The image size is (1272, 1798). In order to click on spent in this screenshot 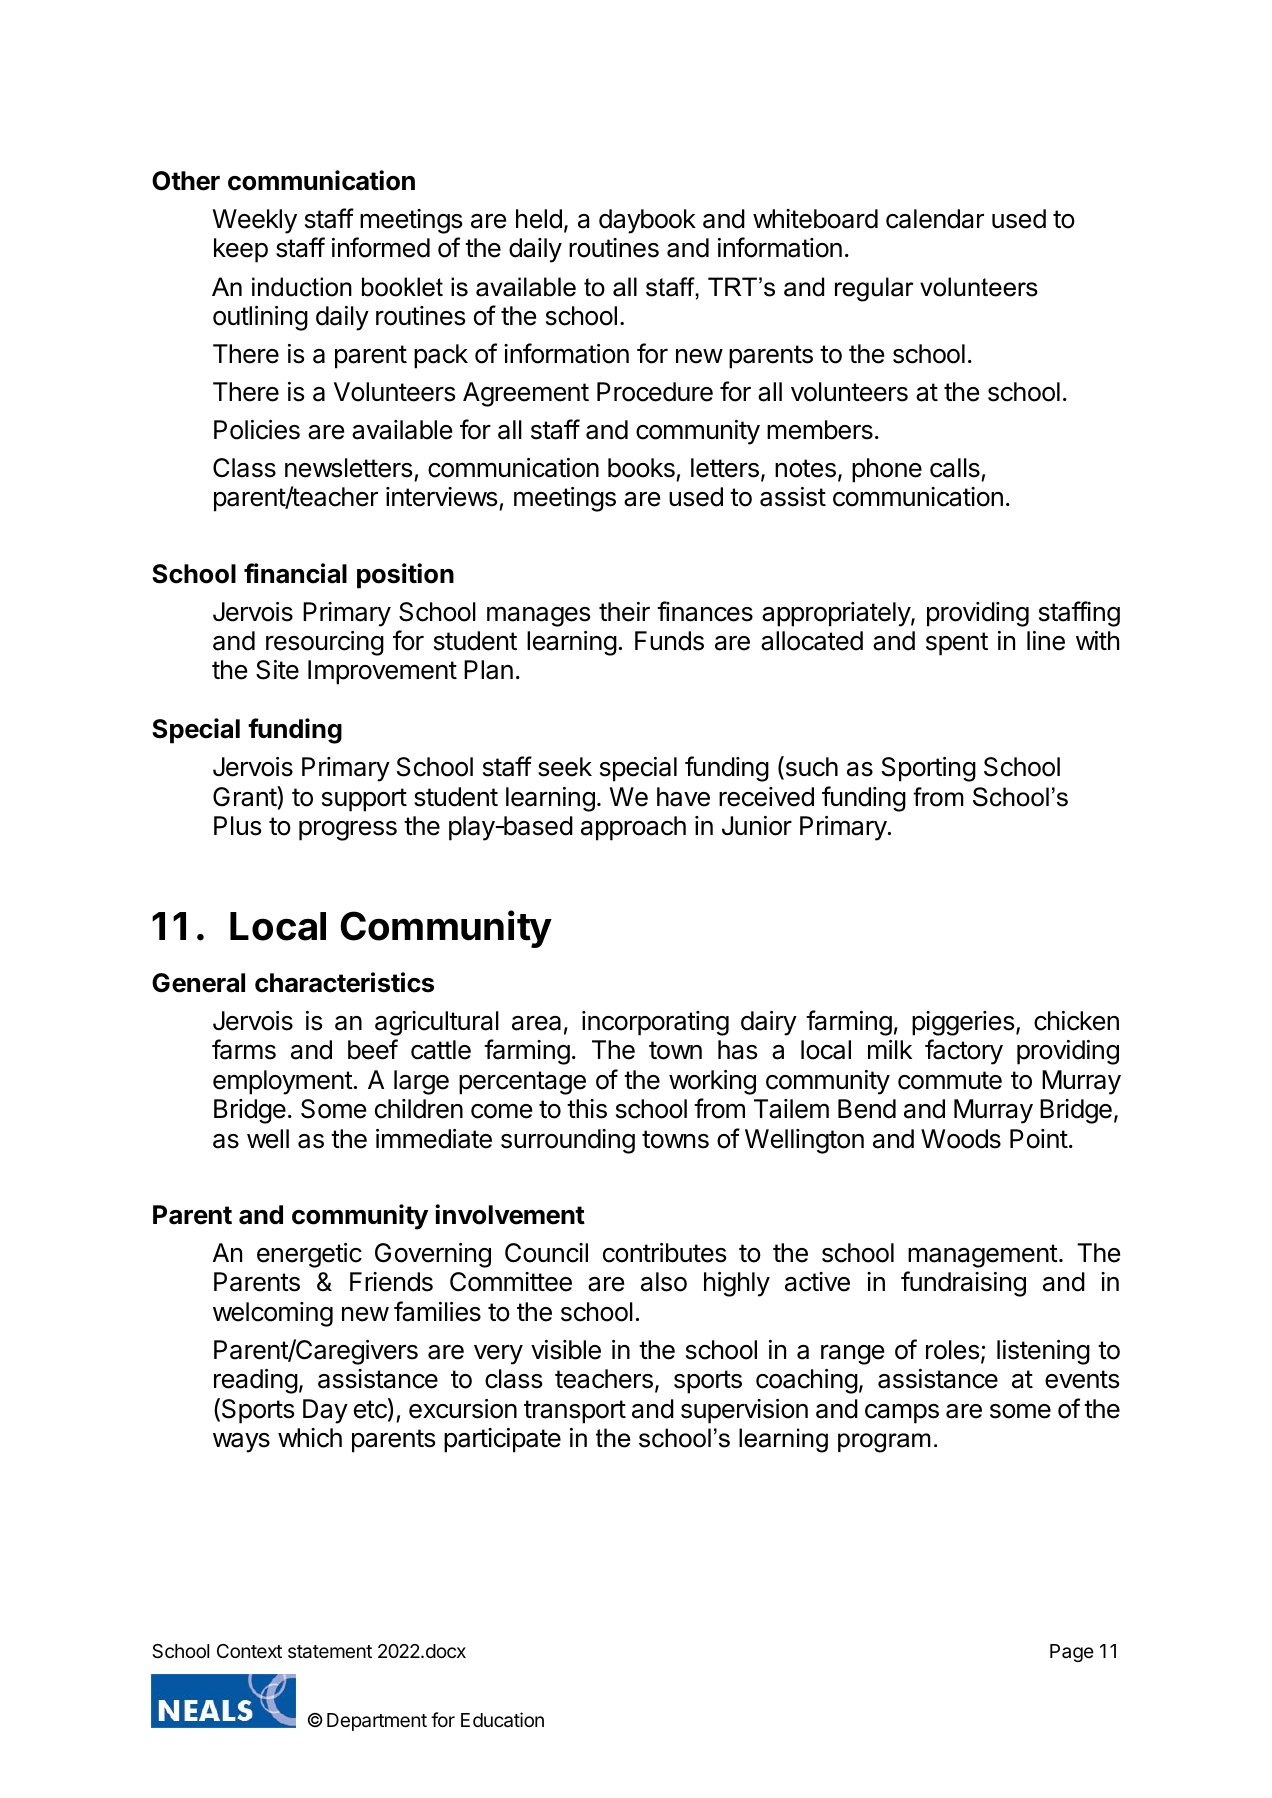, I will do `click(957, 644)`.
